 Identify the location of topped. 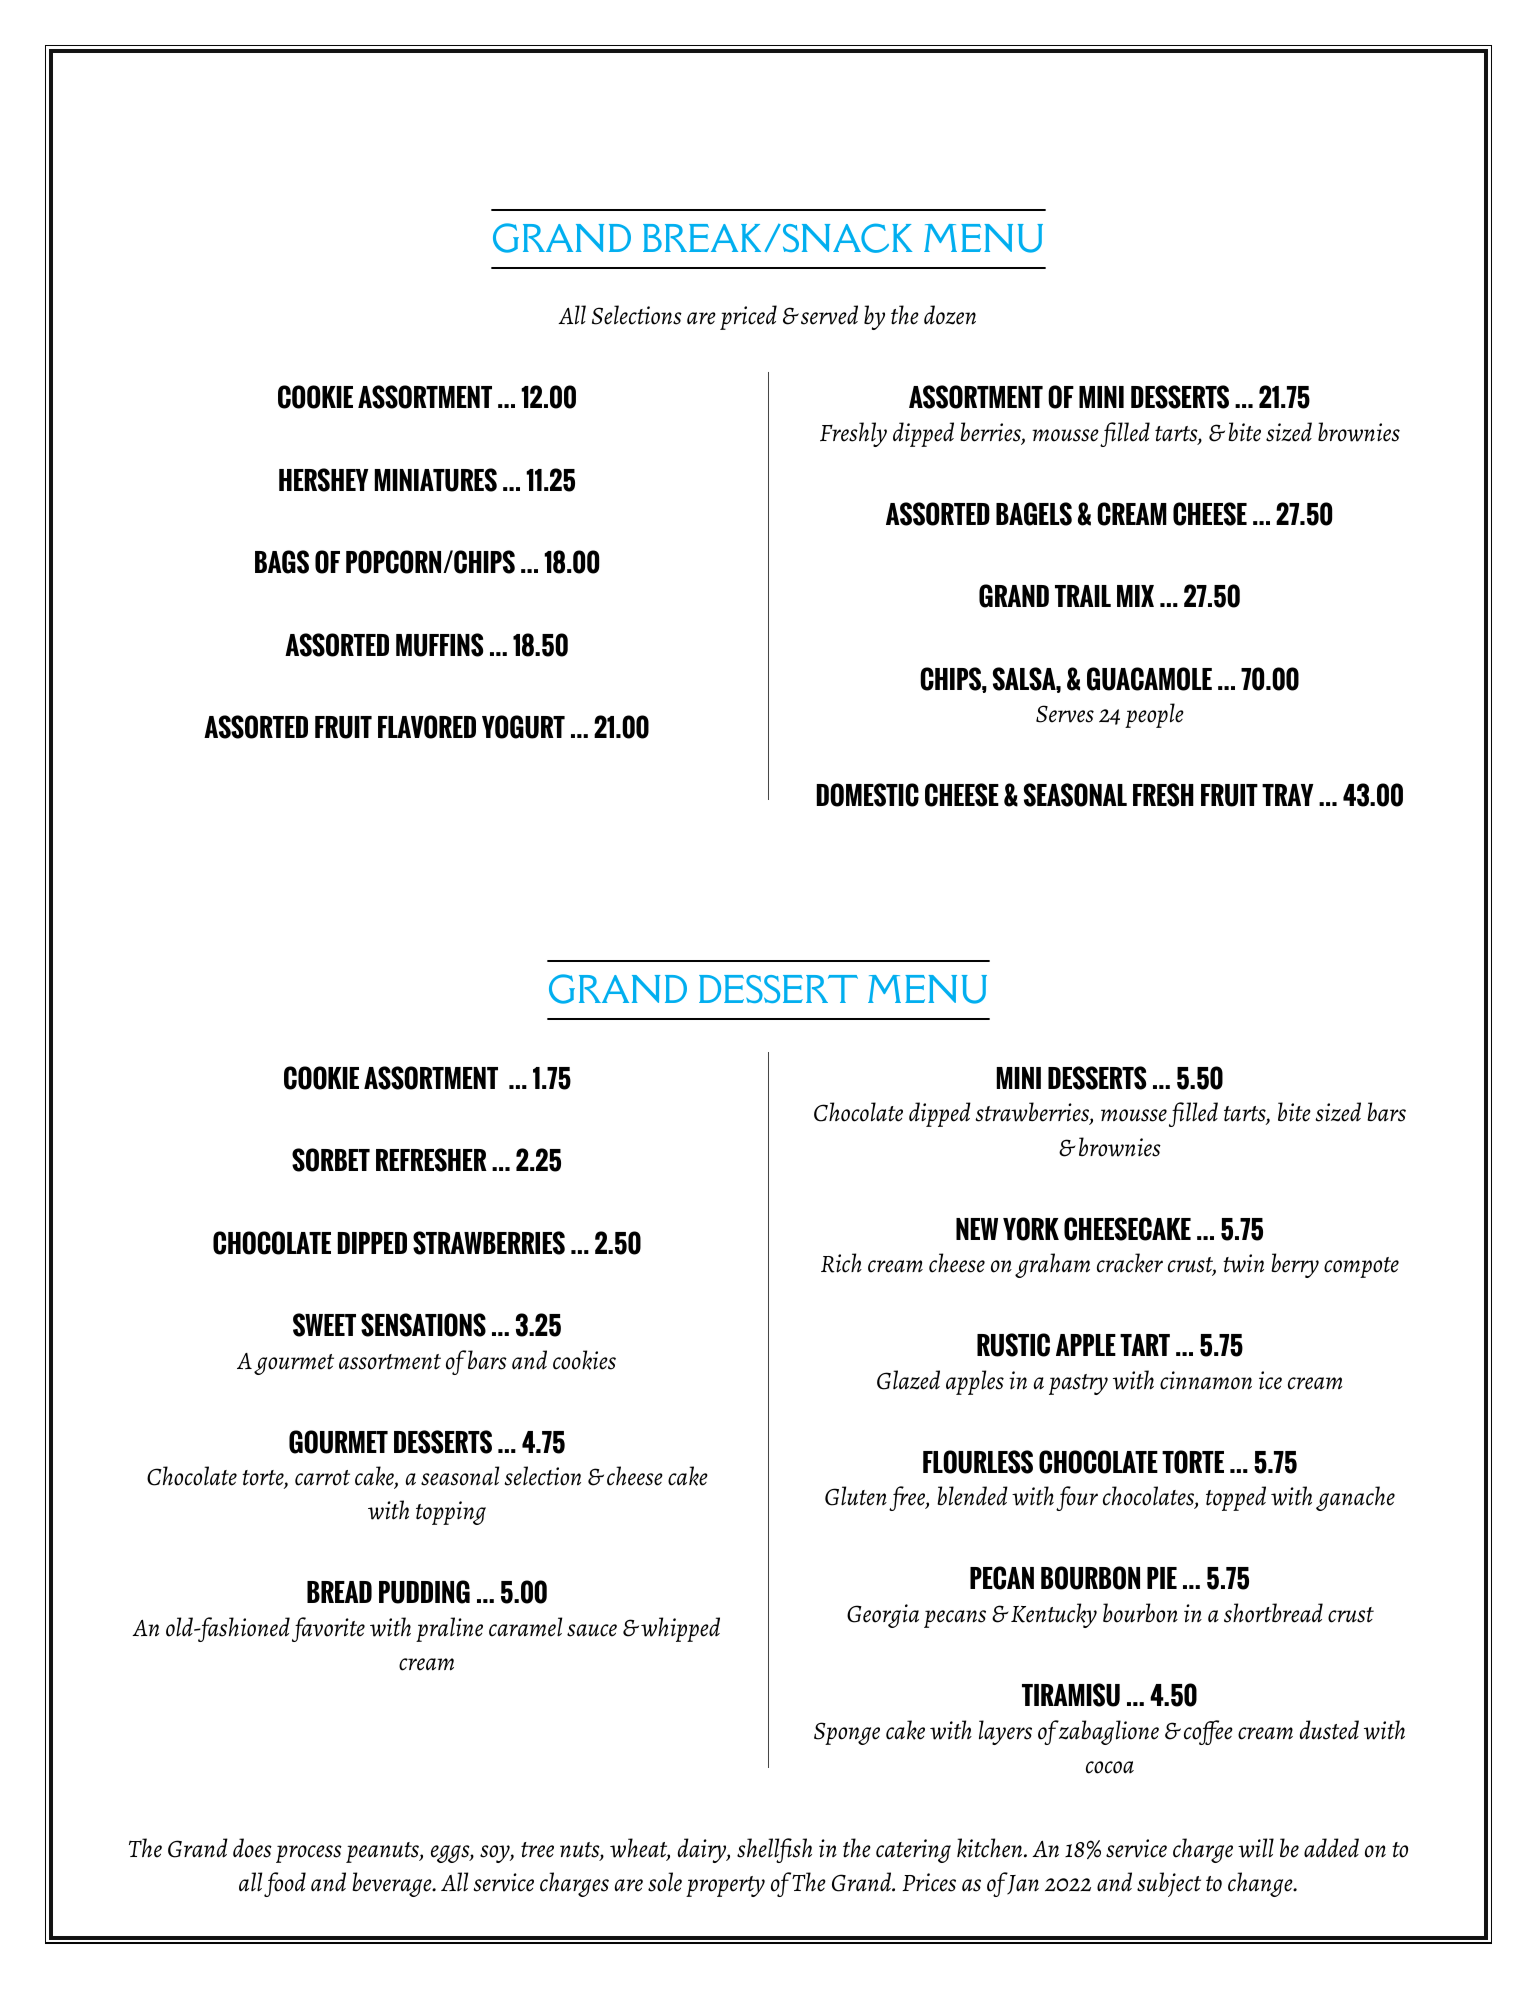
(1236, 1498).
